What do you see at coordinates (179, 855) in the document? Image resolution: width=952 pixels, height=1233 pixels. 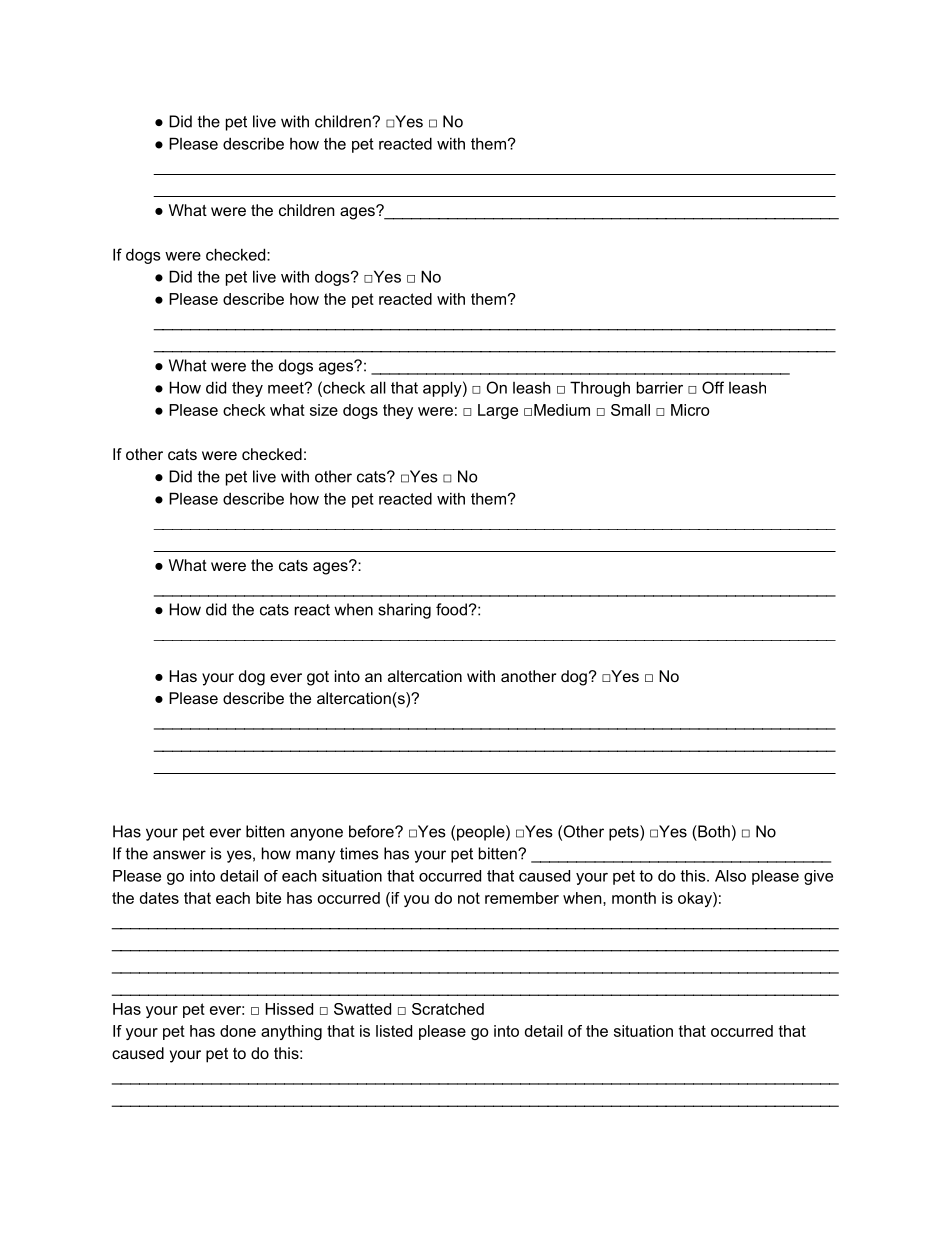 I see `answer` at bounding box center [179, 855].
